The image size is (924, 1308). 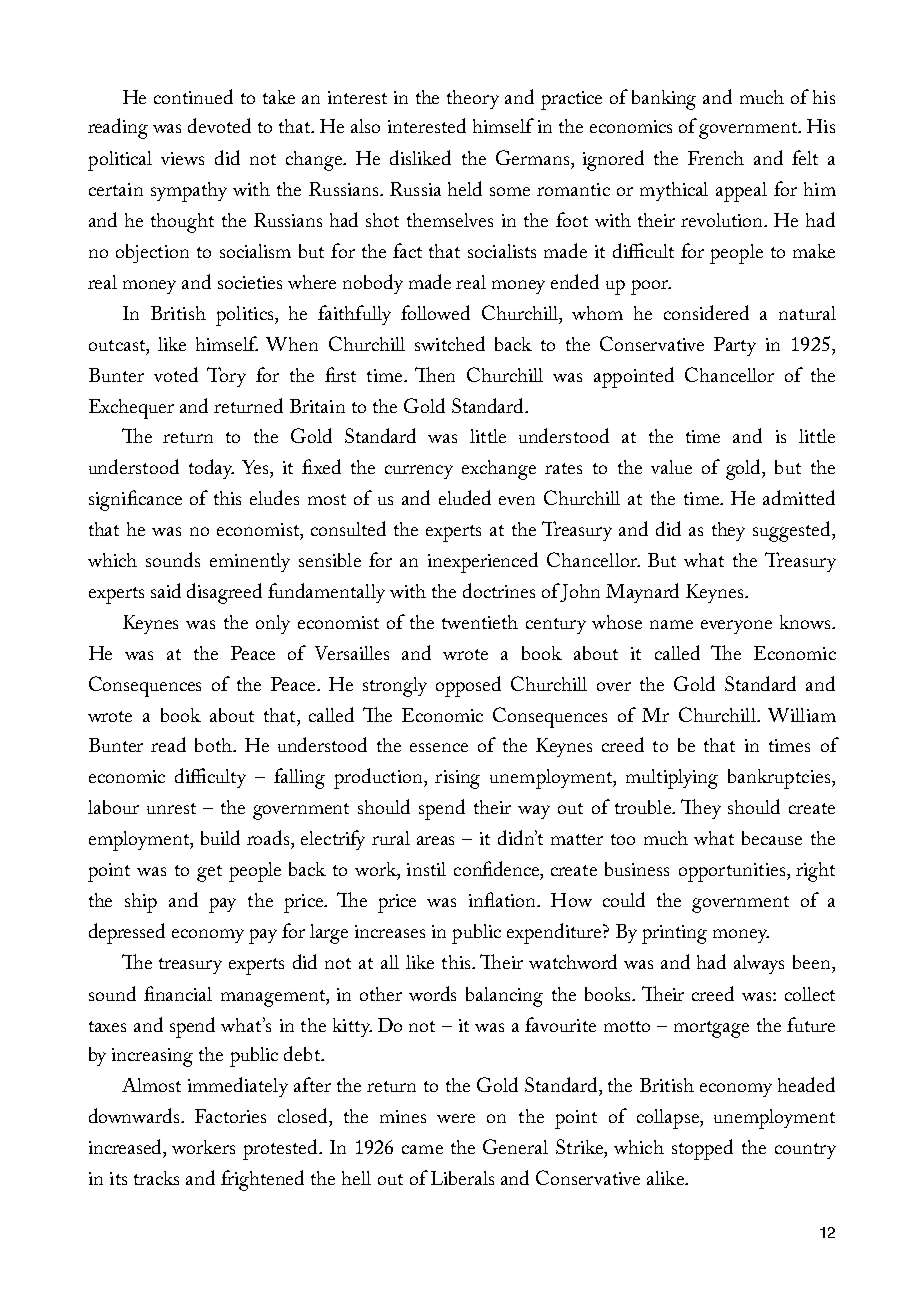 I want to click on views, so click(x=182, y=158).
